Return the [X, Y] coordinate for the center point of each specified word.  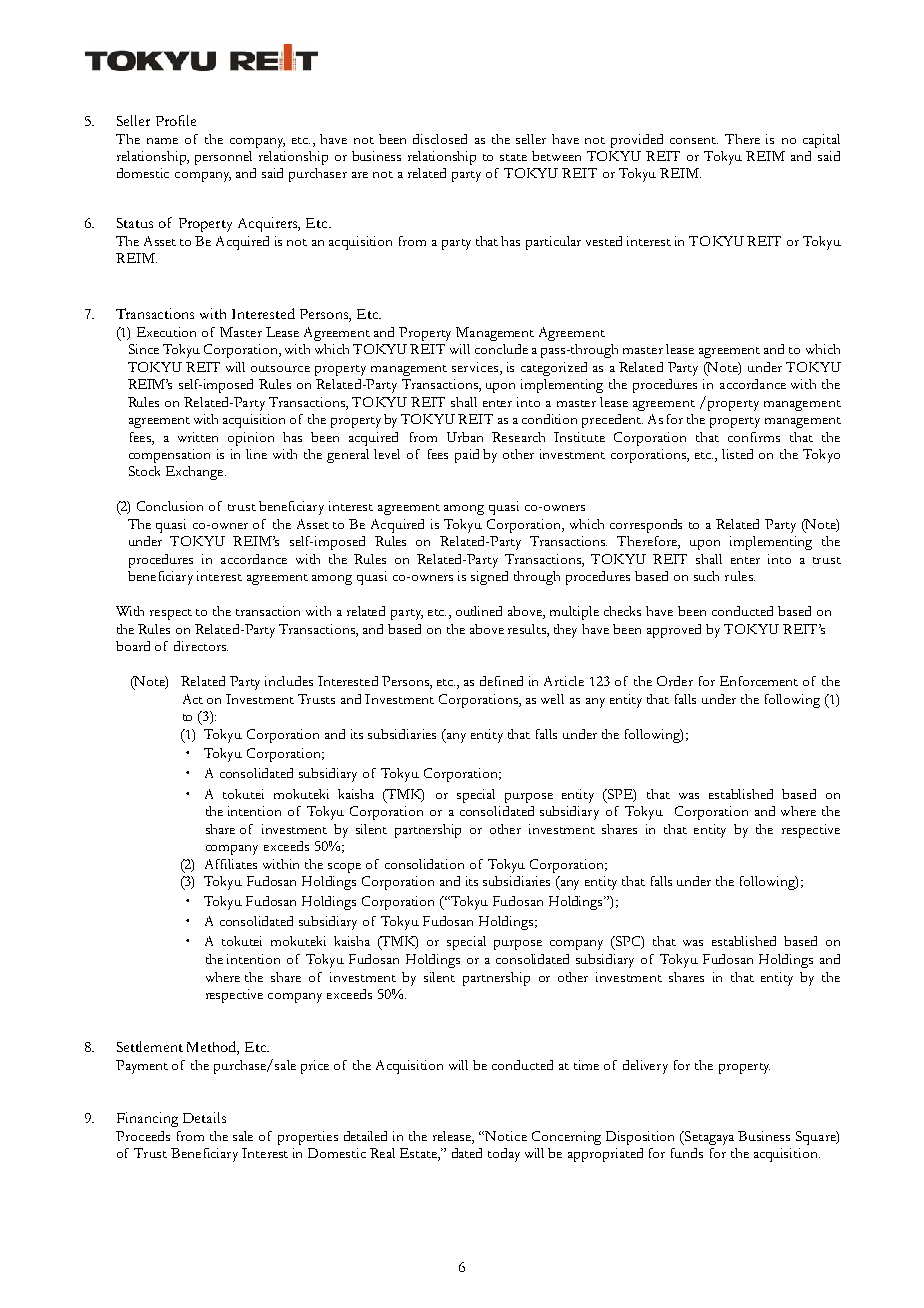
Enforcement [759, 681]
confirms [754, 437]
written [198, 437]
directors [201, 646]
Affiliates [231, 864]
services [476, 367]
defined [501, 681]
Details [204, 1117]
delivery [645, 1067]
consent [694, 140]
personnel [223, 158]
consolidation [424, 864]
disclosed [440, 139]
